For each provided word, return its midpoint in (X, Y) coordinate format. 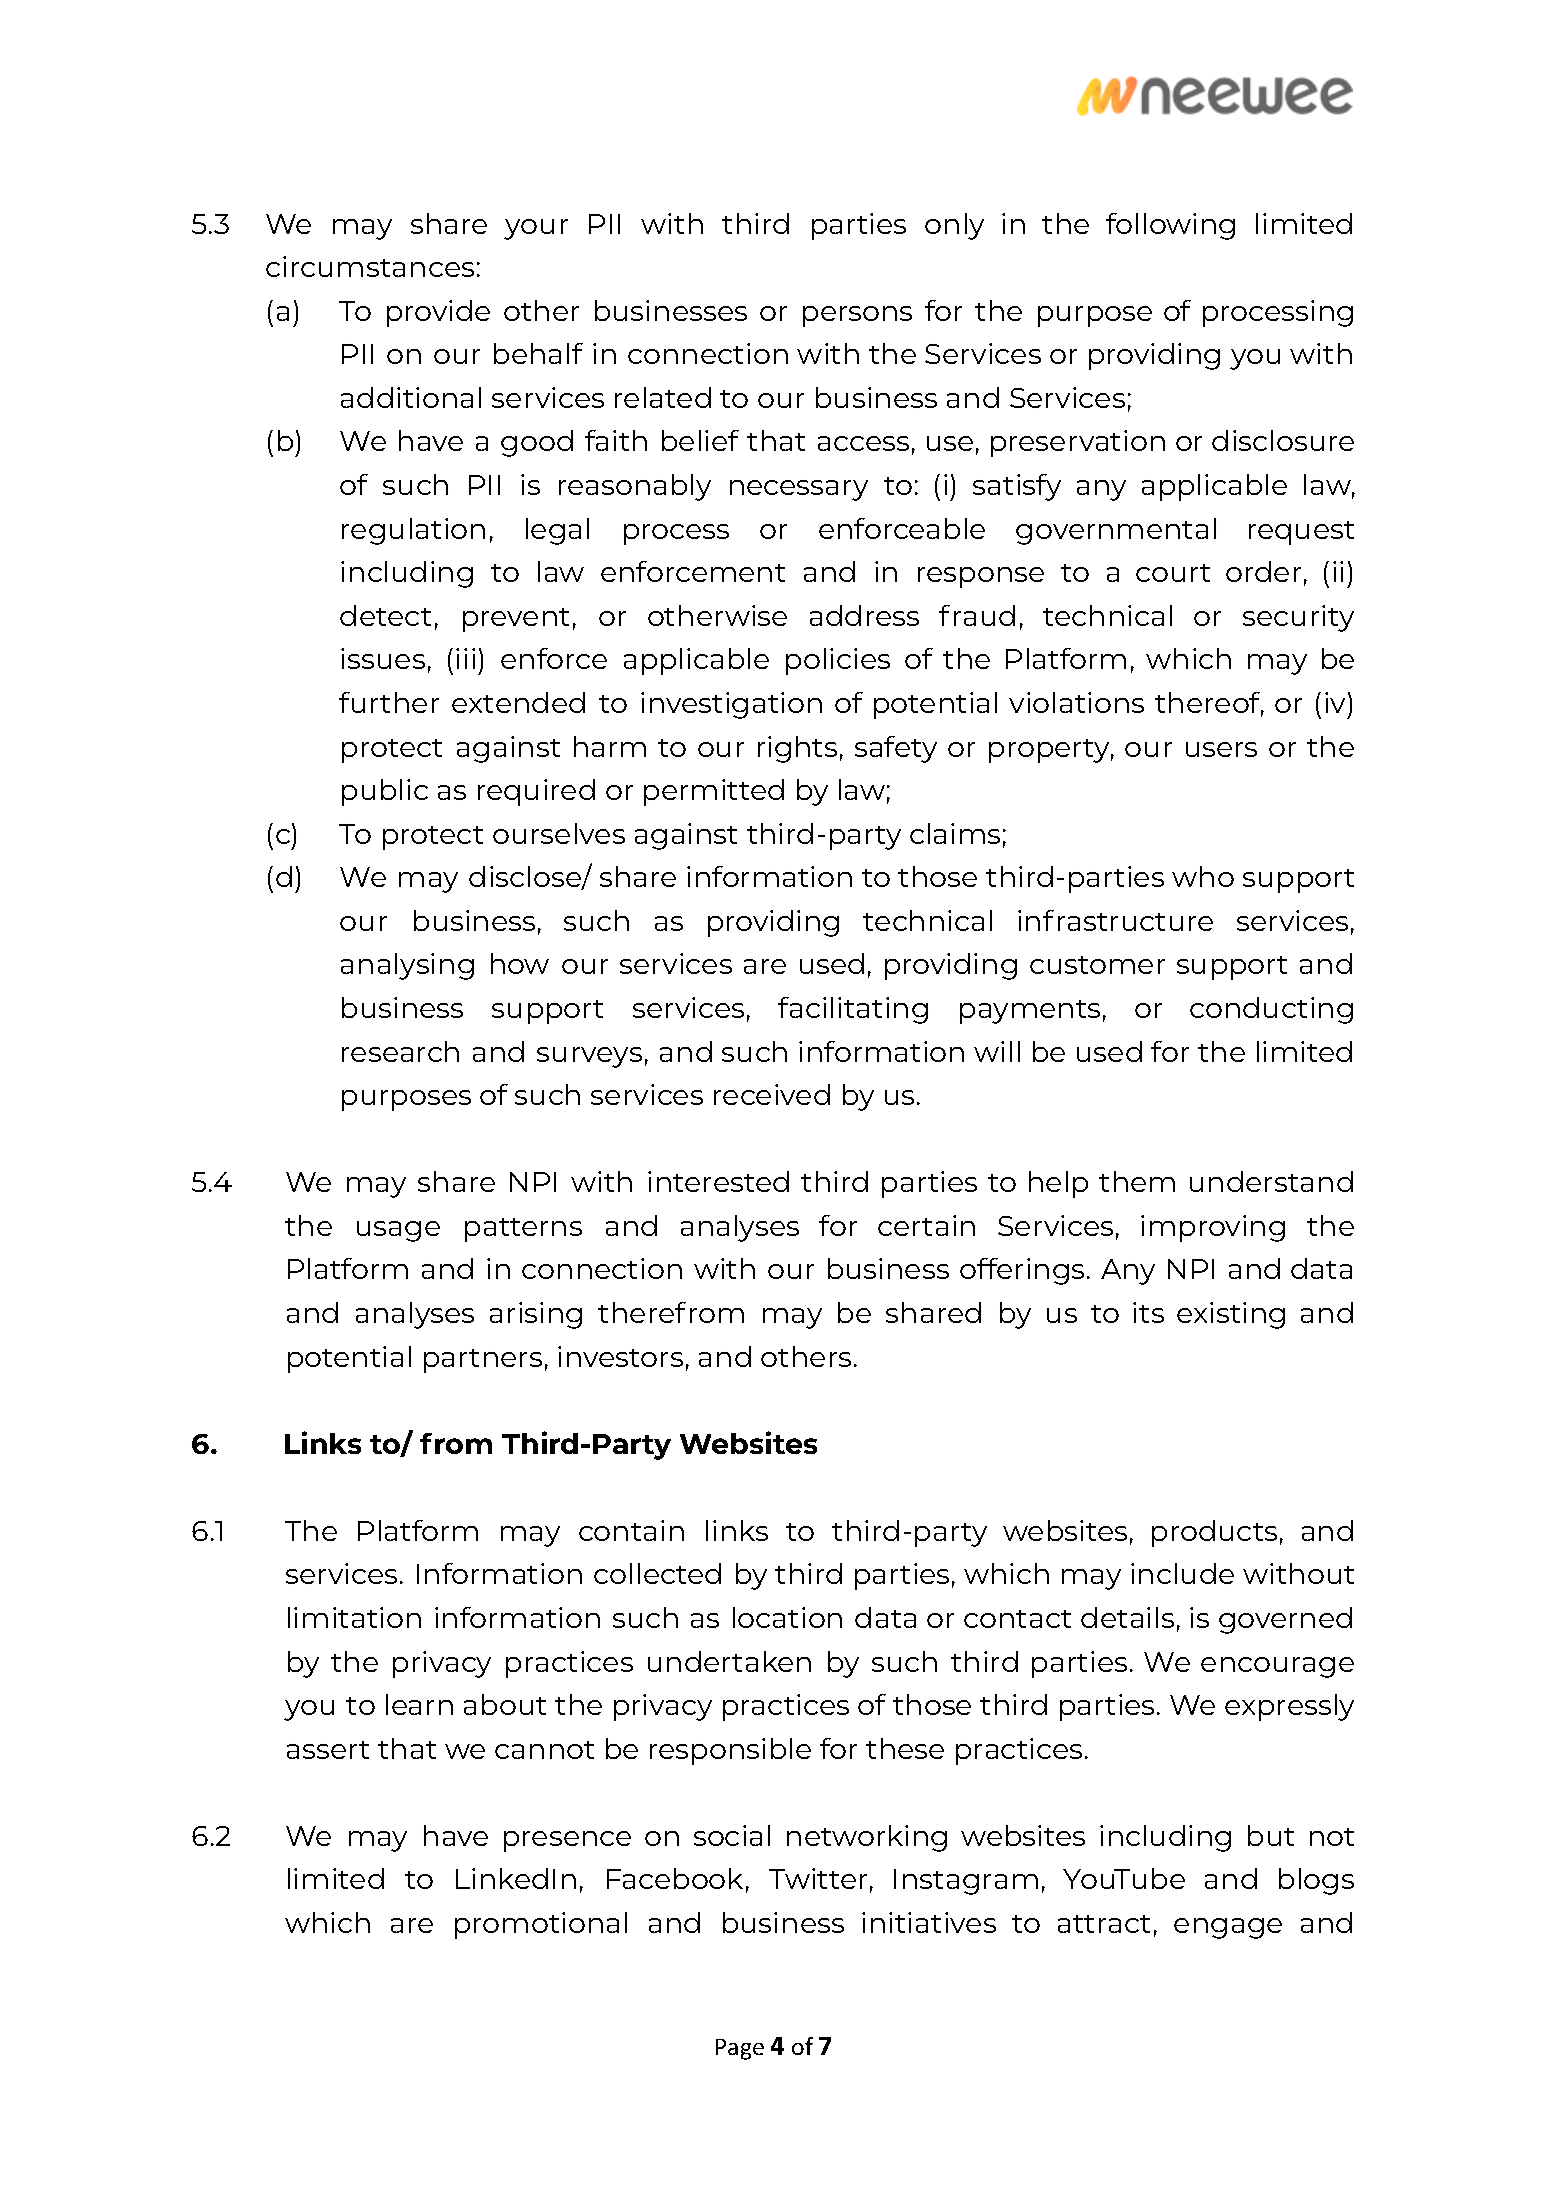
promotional (541, 1925)
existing (1231, 1315)
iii (465, 658)
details (1127, 1617)
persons (857, 316)
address (864, 615)
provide (438, 313)
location (787, 1617)
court (1173, 573)
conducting (1271, 1010)
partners (483, 1361)
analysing (407, 966)
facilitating (853, 1010)
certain (926, 1225)
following (1170, 226)
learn (419, 1704)
